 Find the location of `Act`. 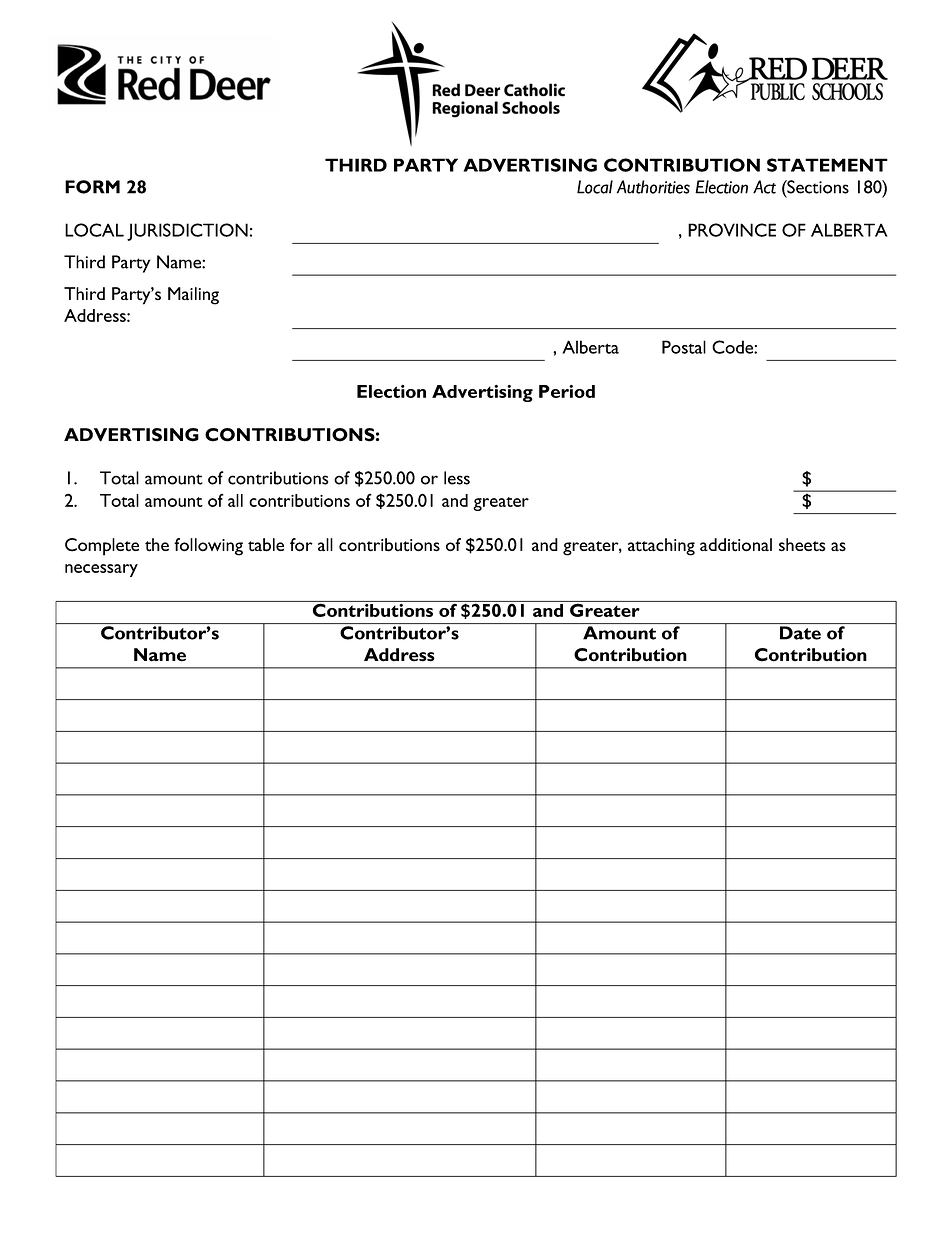

Act is located at coordinates (764, 187).
